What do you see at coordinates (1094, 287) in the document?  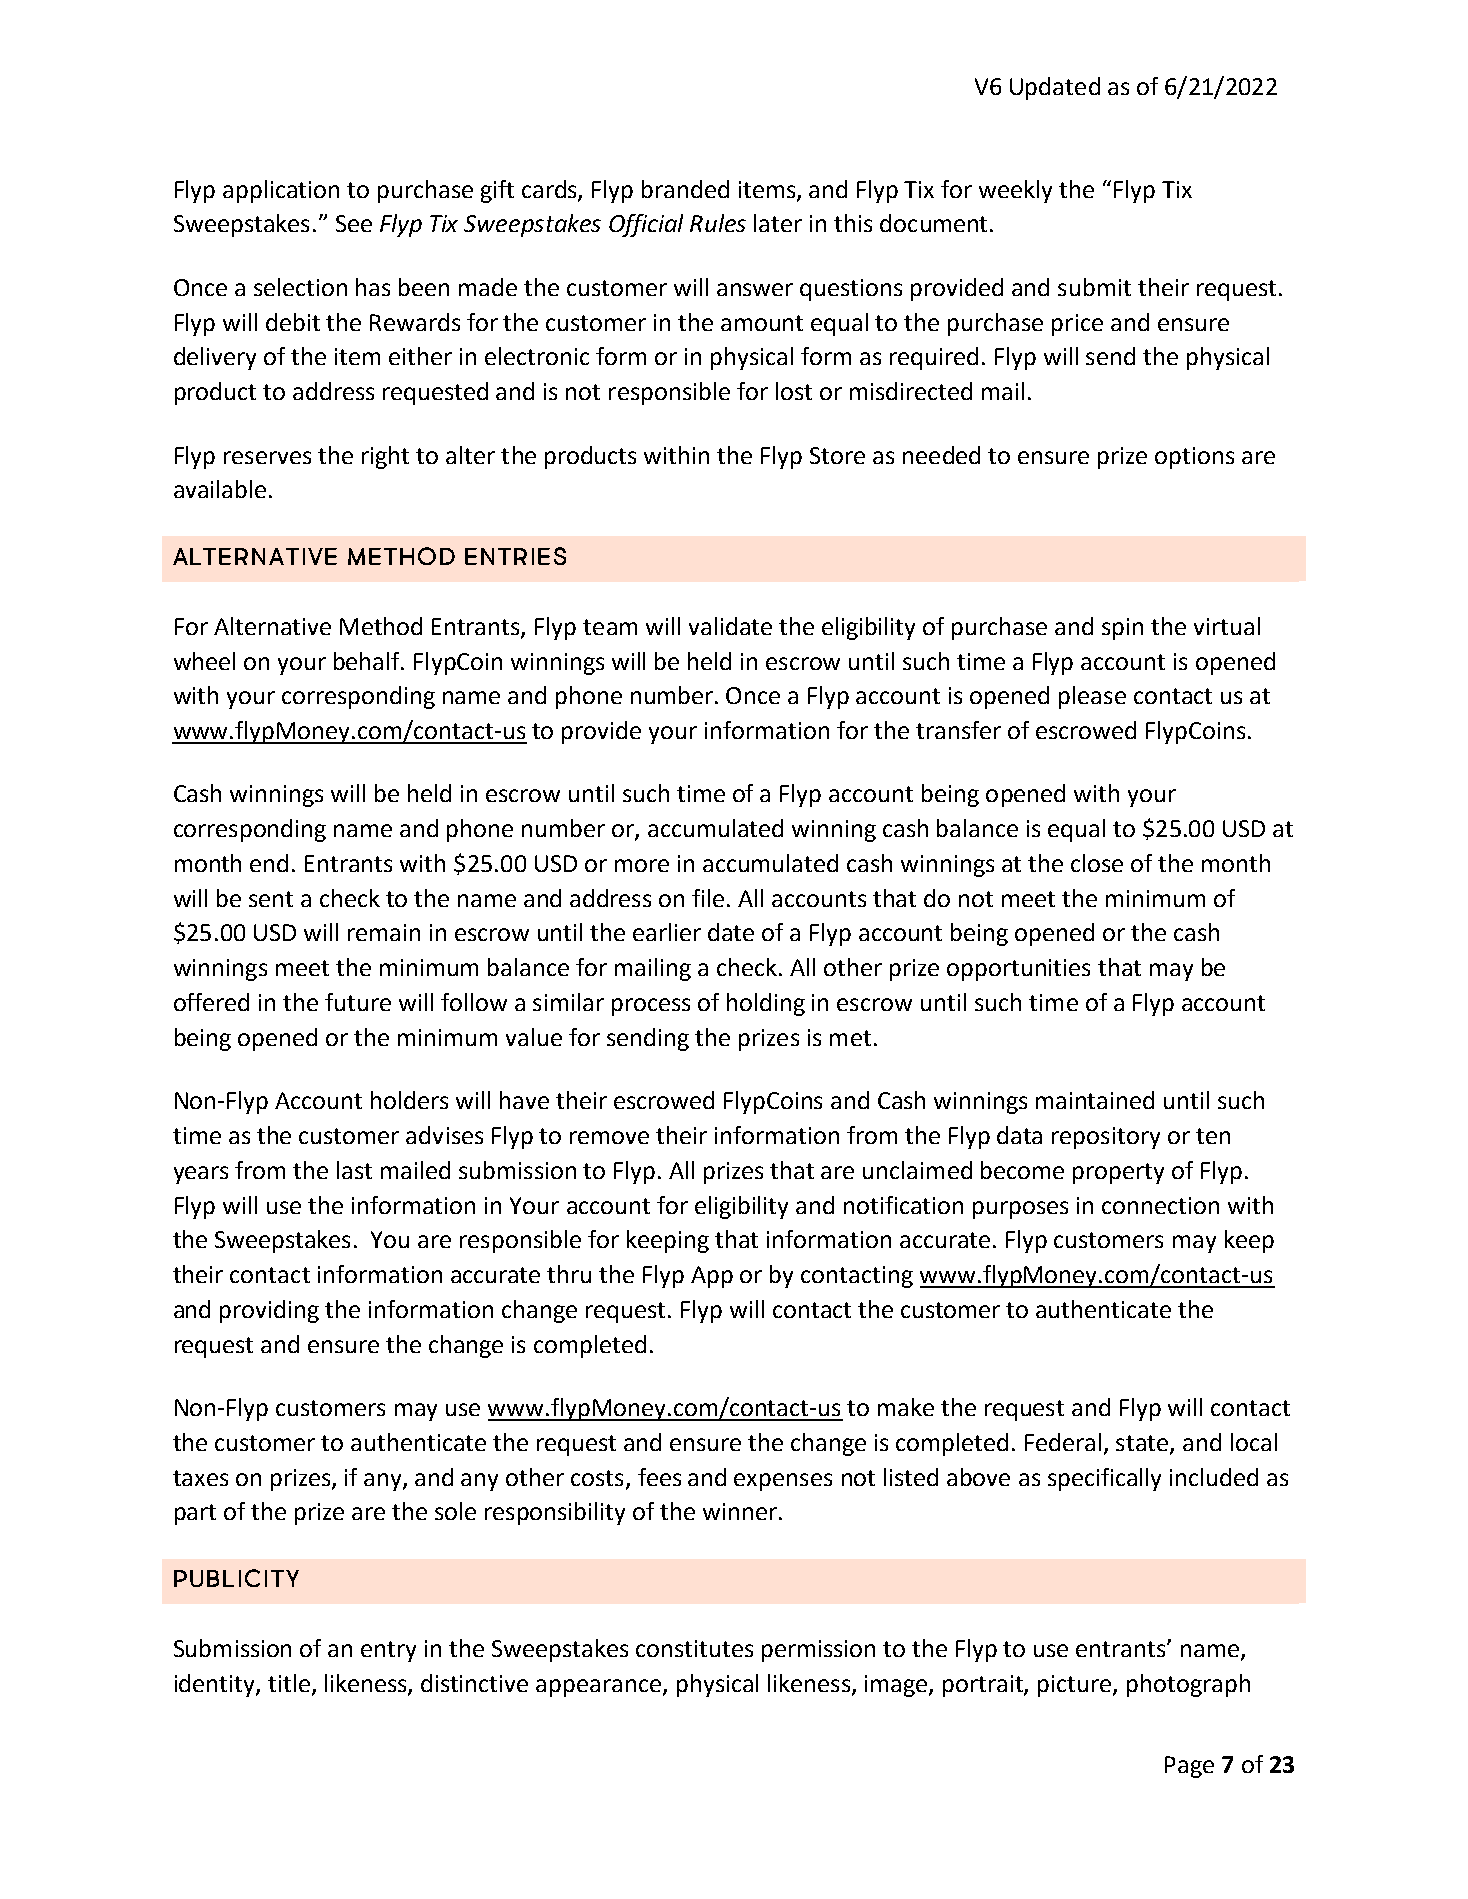 I see `submit` at bounding box center [1094, 287].
